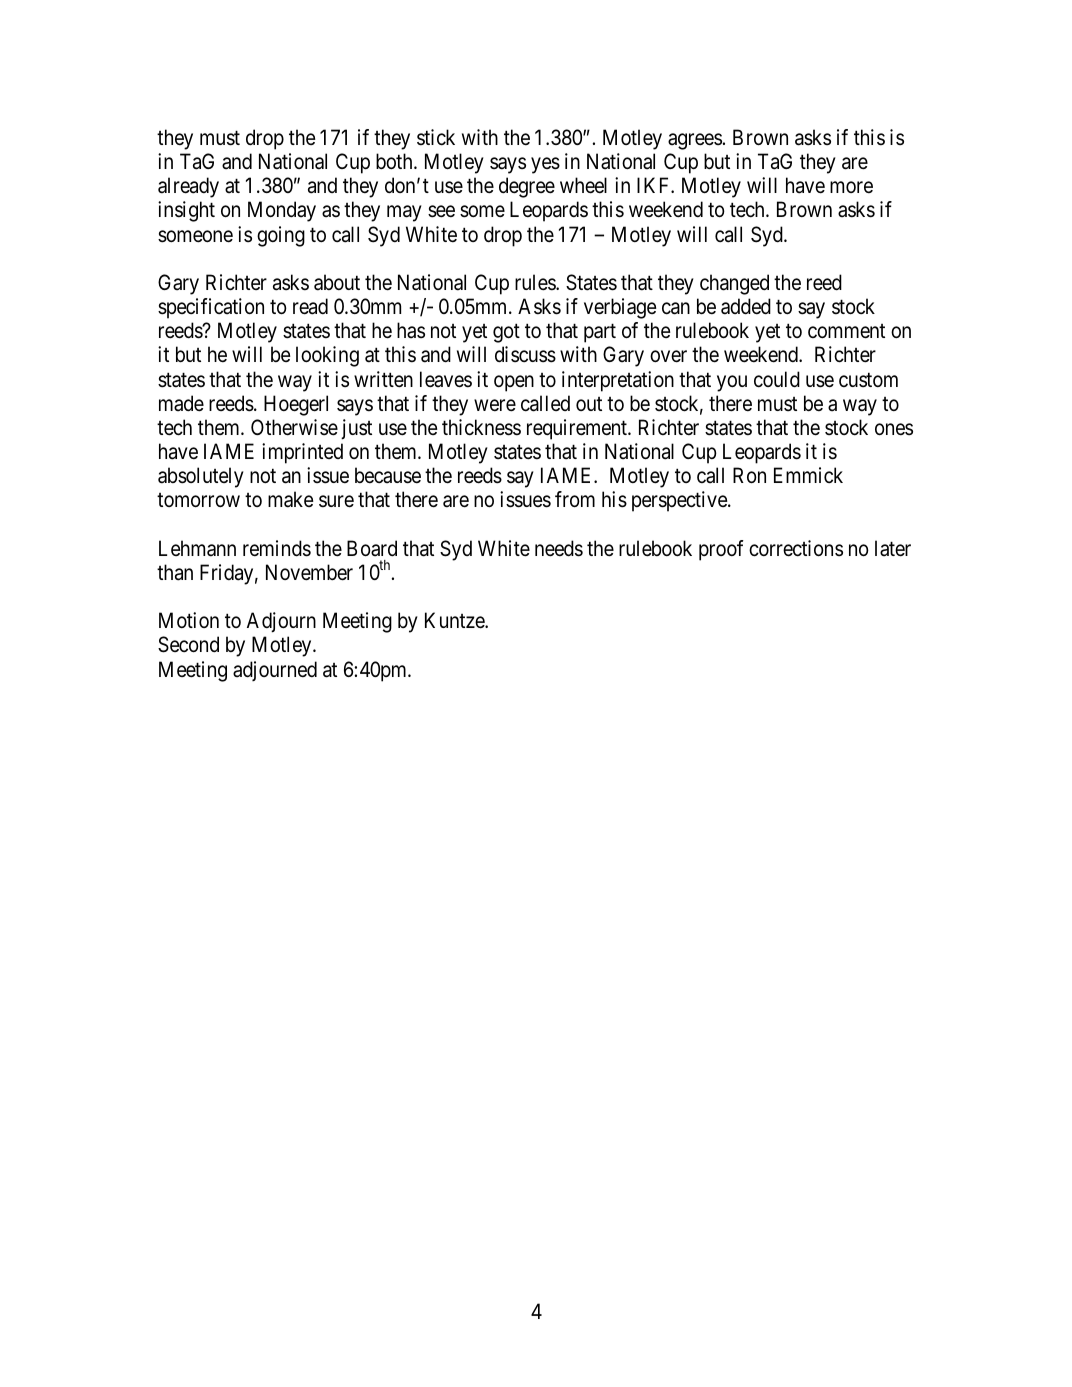 The height and width of the image is (1387, 1072). What do you see at coordinates (851, 187) in the image?
I see `more` at bounding box center [851, 187].
